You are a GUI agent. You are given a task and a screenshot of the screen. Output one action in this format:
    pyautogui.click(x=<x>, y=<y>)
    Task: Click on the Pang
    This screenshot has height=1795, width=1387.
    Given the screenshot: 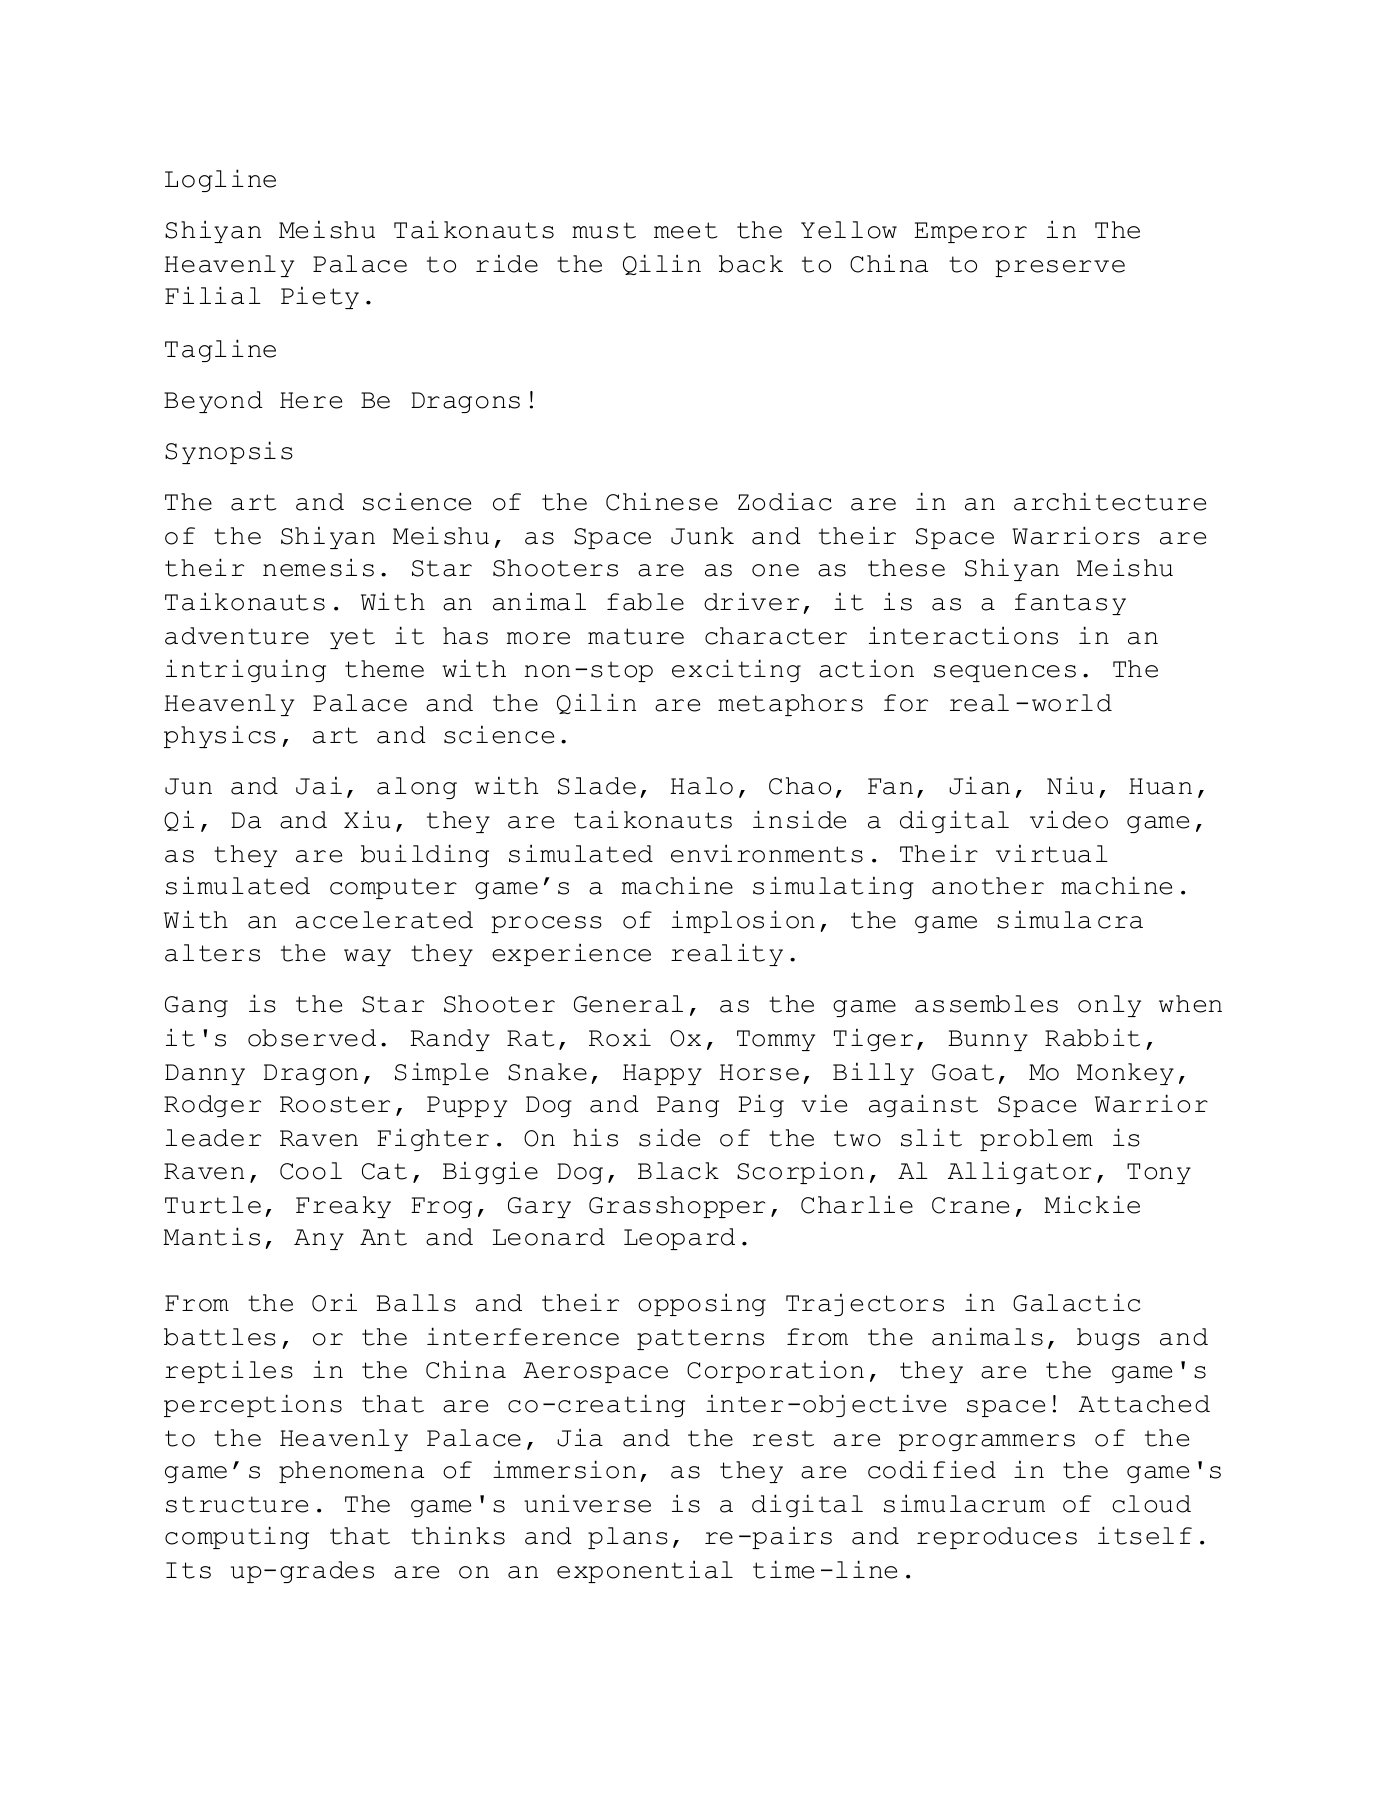 What is the action you would take?
    pyautogui.click(x=688, y=1106)
